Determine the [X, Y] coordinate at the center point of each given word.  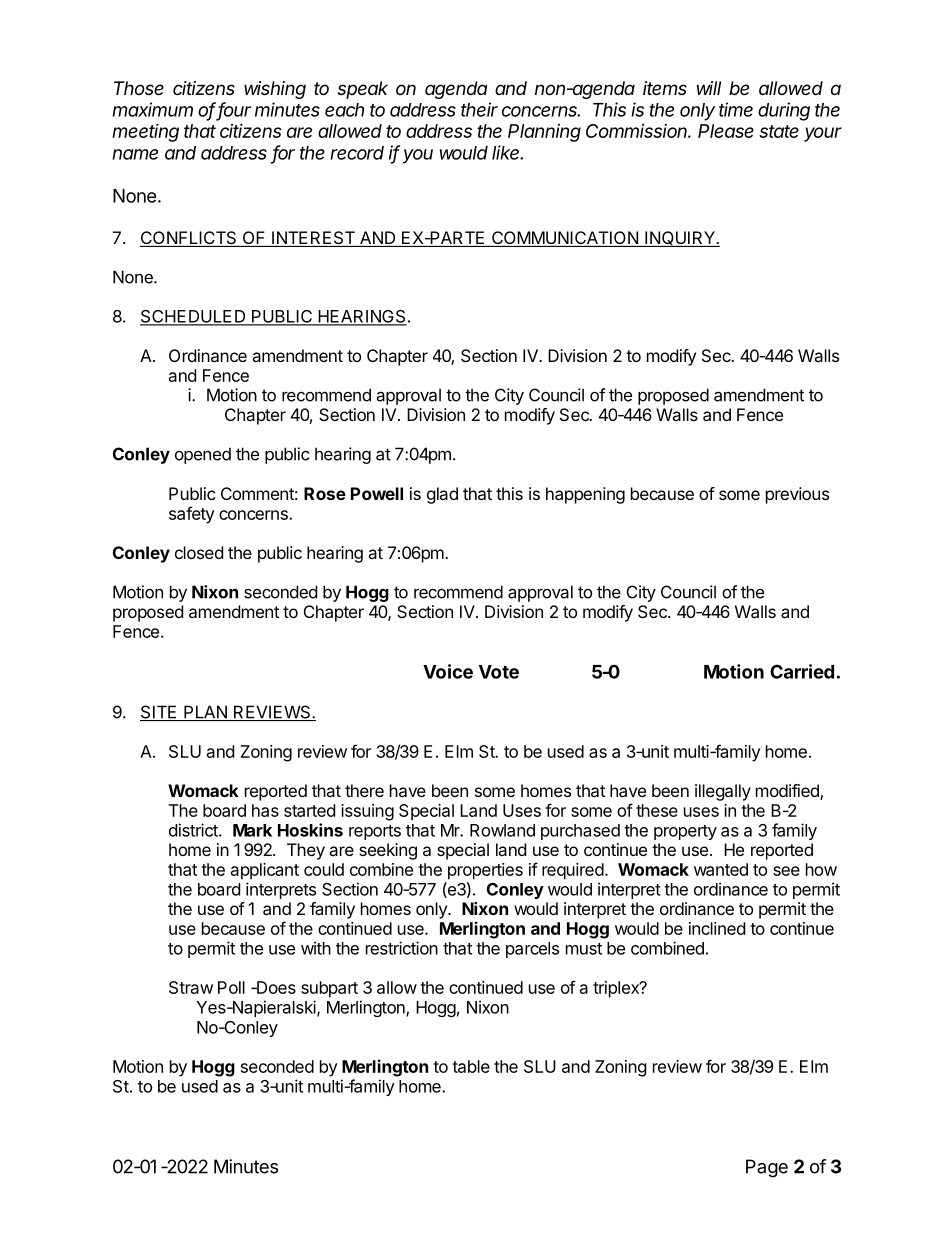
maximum [152, 109]
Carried [802, 671]
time [736, 109]
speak [362, 90]
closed [199, 552]
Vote [499, 672]
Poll [231, 987]
